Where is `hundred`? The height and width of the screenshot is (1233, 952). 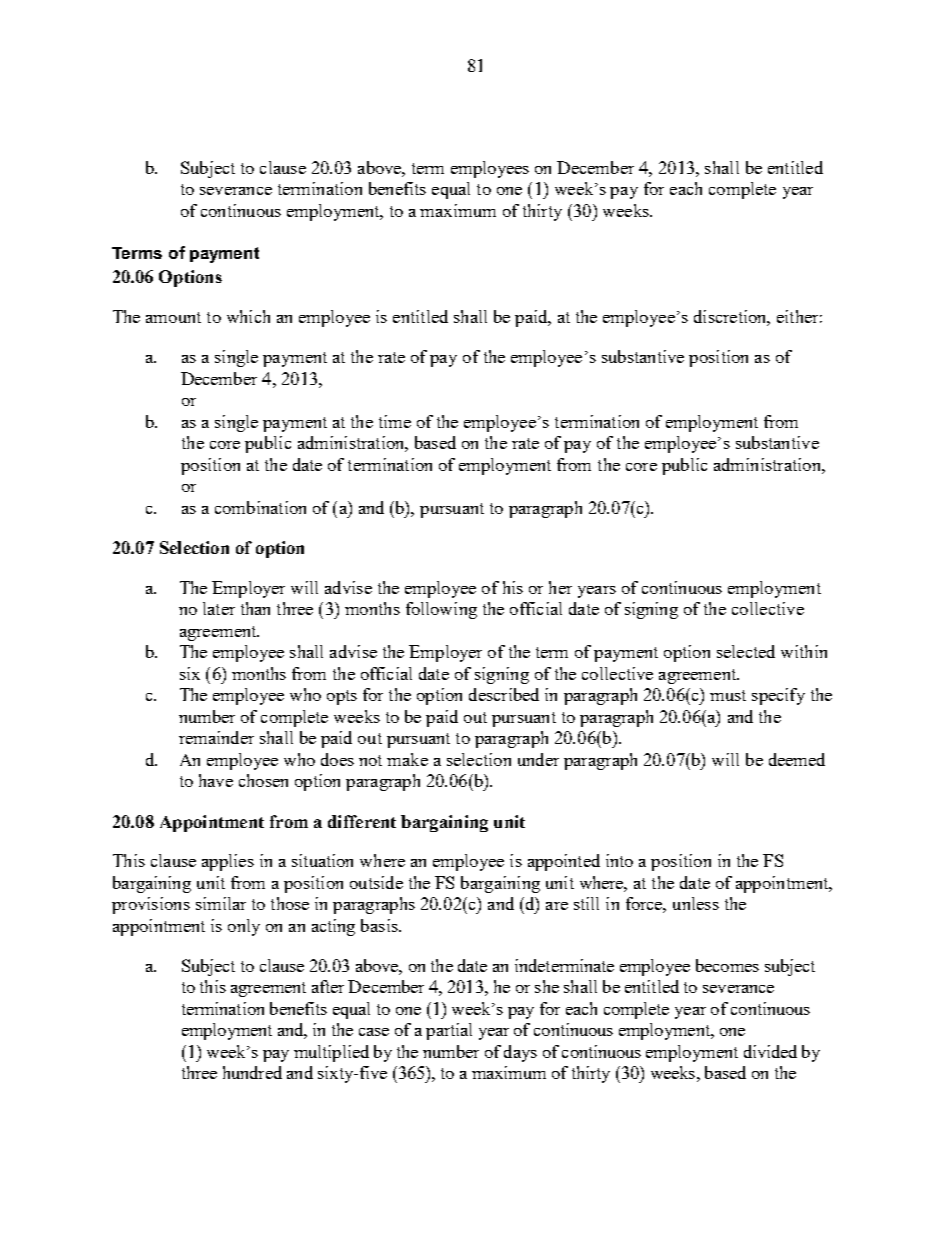 hundred is located at coordinates (252, 1072).
